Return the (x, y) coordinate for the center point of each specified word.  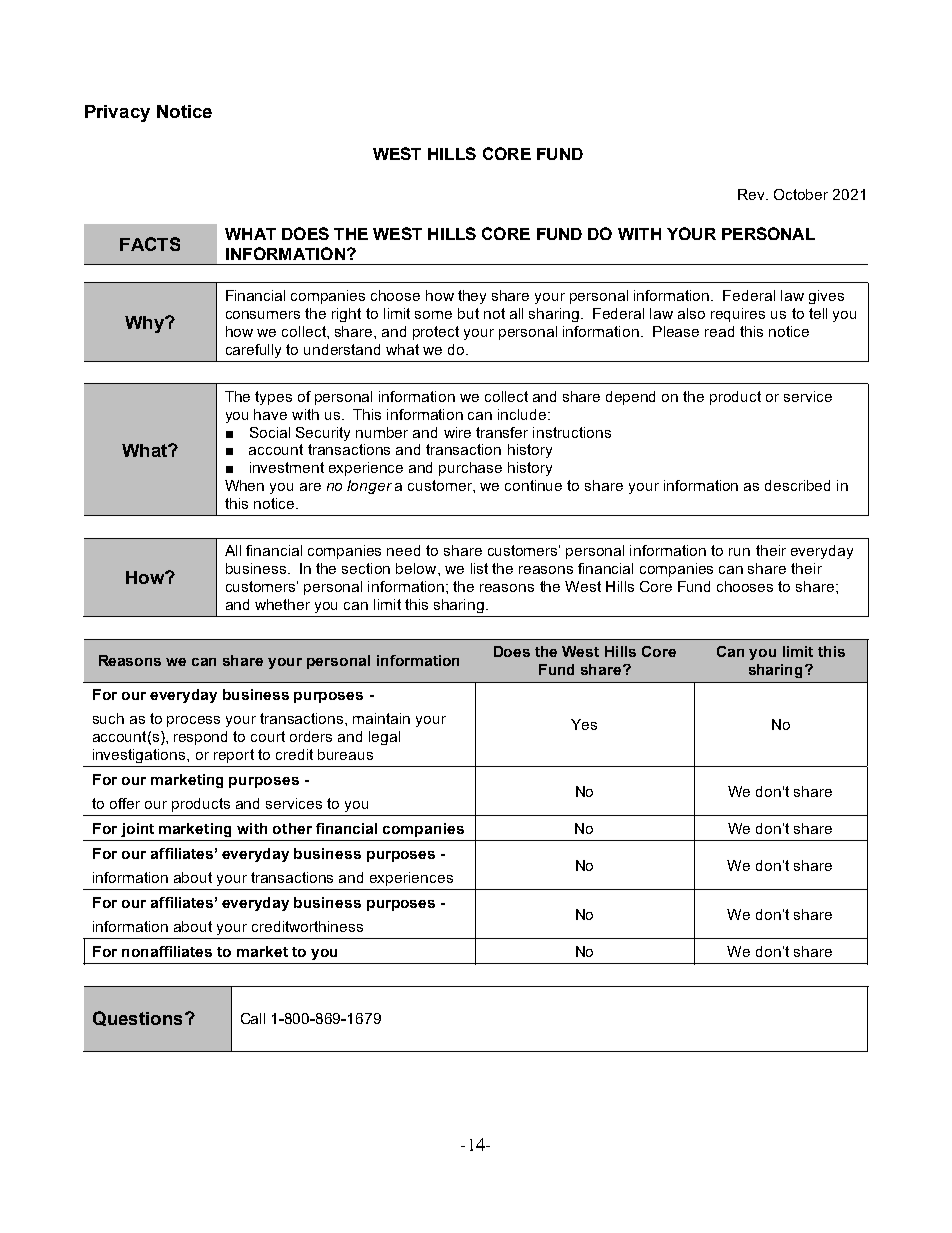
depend (630, 398)
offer (125, 803)
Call (253, 1018)
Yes (584, 724)
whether (282, 604)
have (270, 414)
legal (384, 738)
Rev (752, 194)
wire (457, 432)
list (479, 568)
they (472, 297)
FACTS (150, 244)
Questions (137, 1018)
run (739, 552)
